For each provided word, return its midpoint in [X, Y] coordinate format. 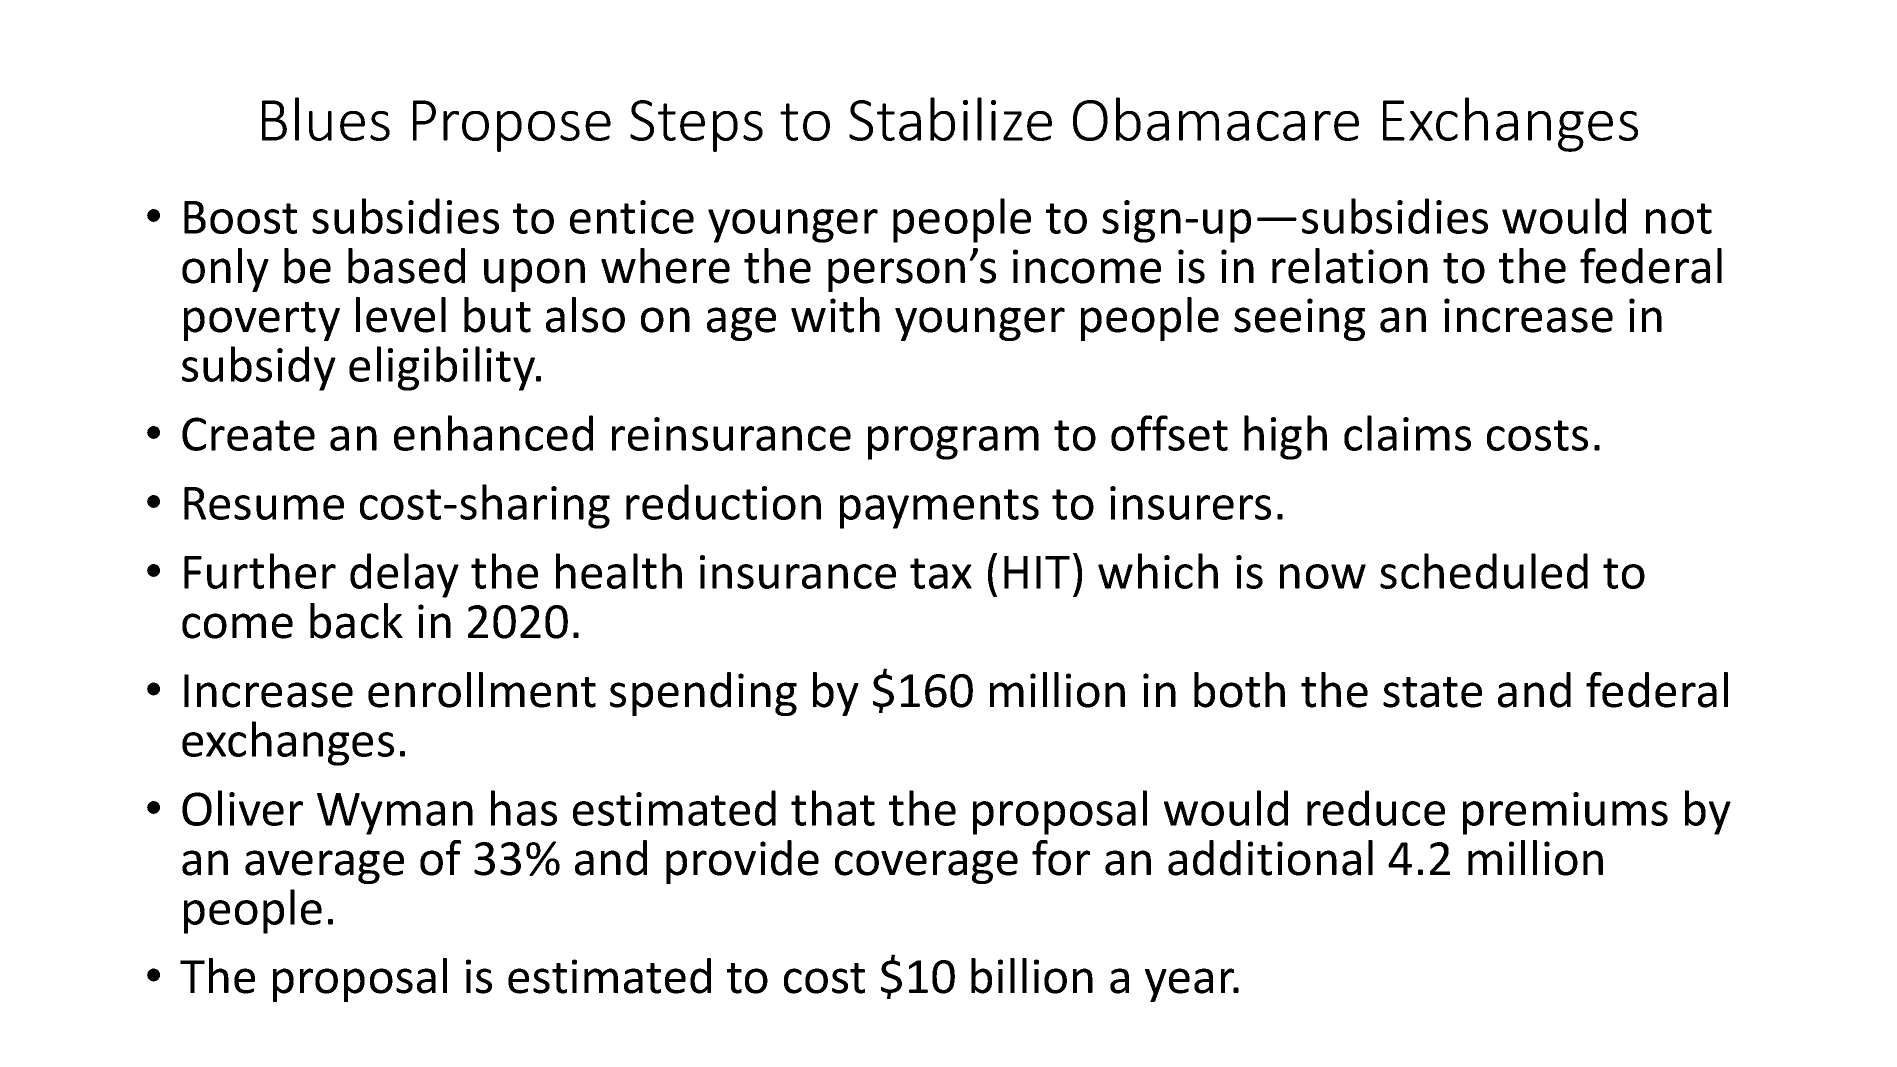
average [324, 867]
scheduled [1484, 571]
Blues [326, 119]
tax [941, 573]
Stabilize [950, 119]
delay [404, 575]
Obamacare [1216, 119]
